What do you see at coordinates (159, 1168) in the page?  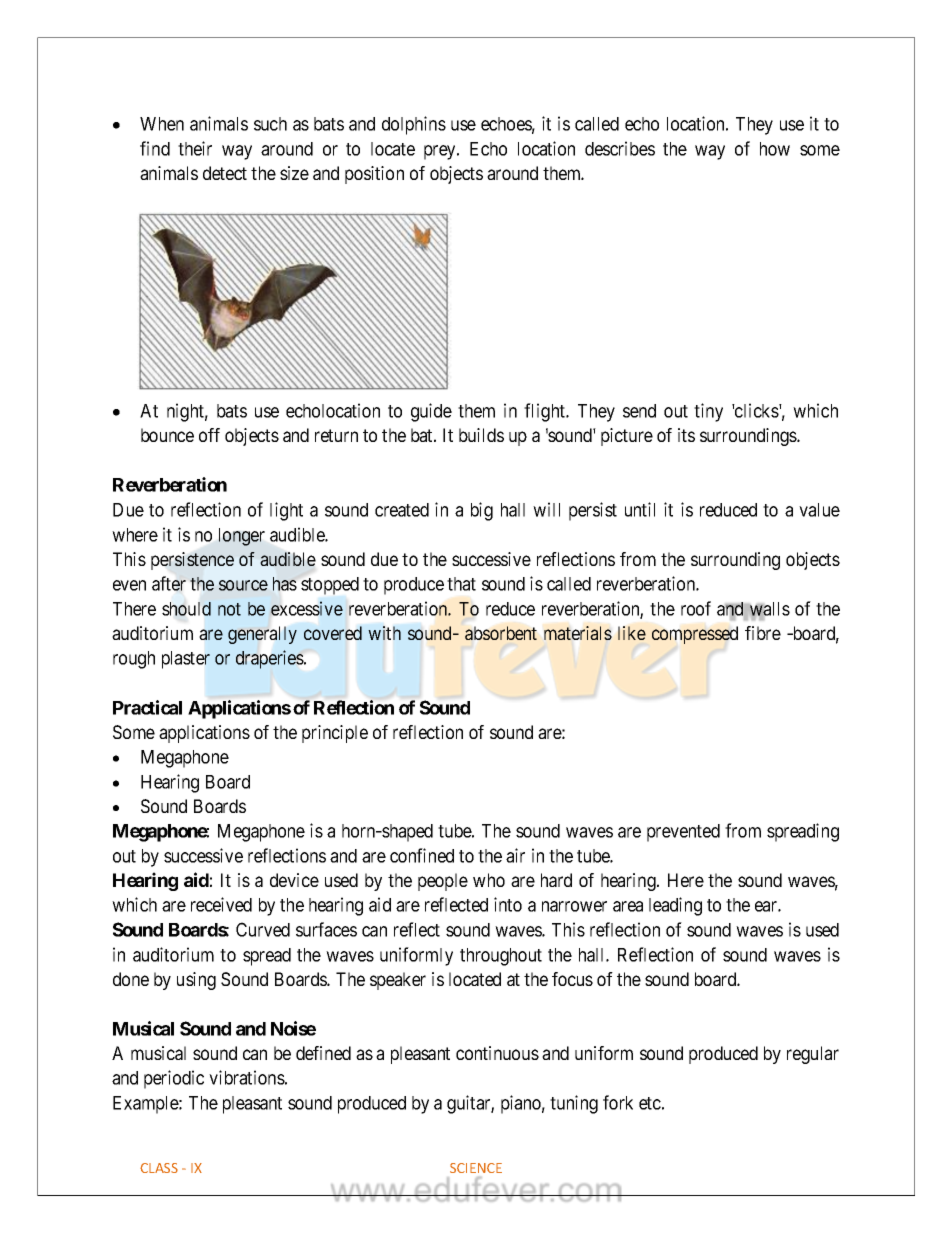 I see `CLASS` at bounding box center [159, 1168].
